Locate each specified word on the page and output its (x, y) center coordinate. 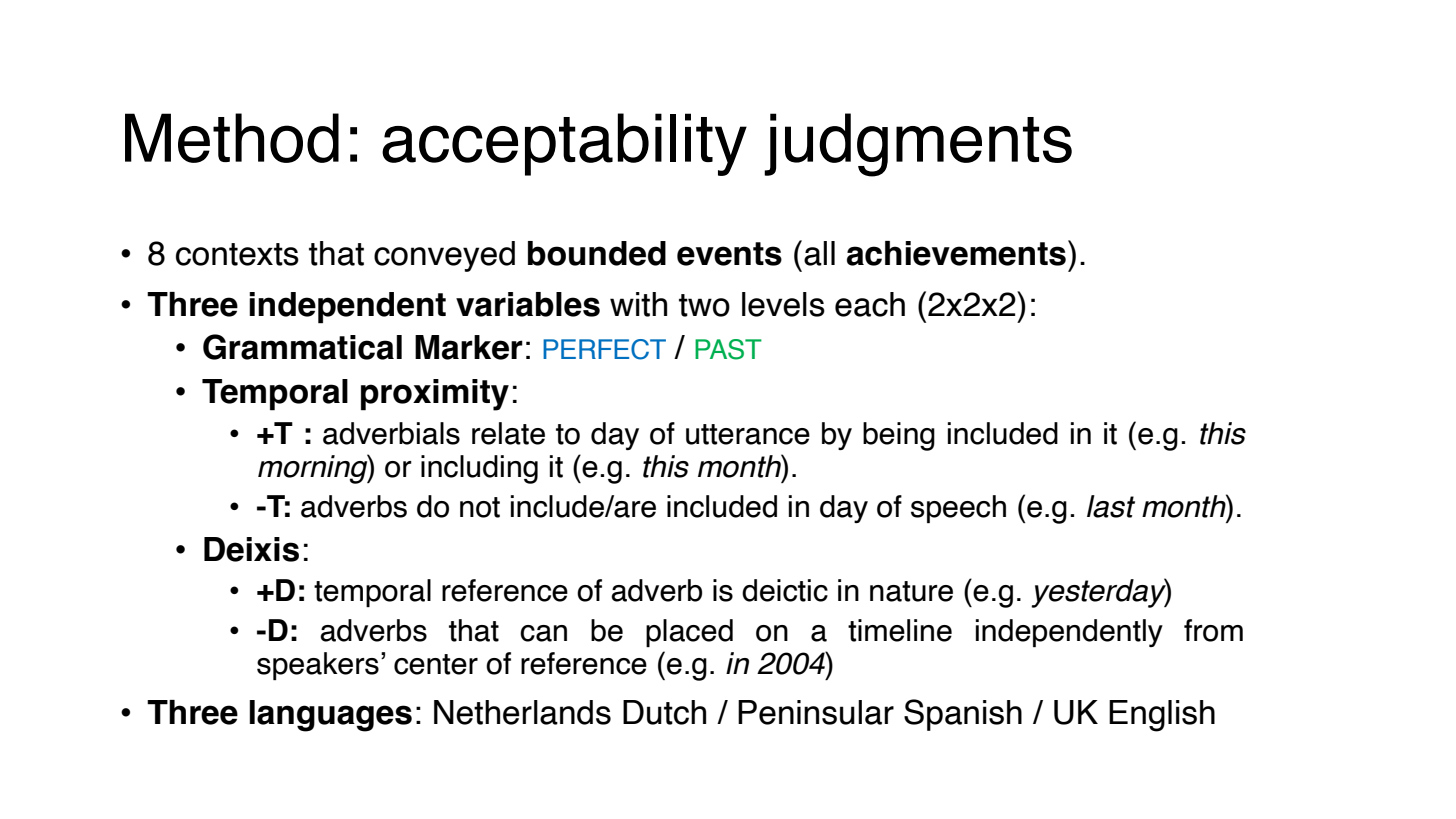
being (899, 436)
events (729, 254)
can (543, 633)
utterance (748, 434)
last (1111, 506)
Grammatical (302, 347)
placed (689, 633)
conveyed (444, 256)
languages (330, 716)
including (479, 469)
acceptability (564, 144)
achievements (956, 253)
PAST (728, 349)
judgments (918, 145)
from (1213, 630)
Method (232, 138)
